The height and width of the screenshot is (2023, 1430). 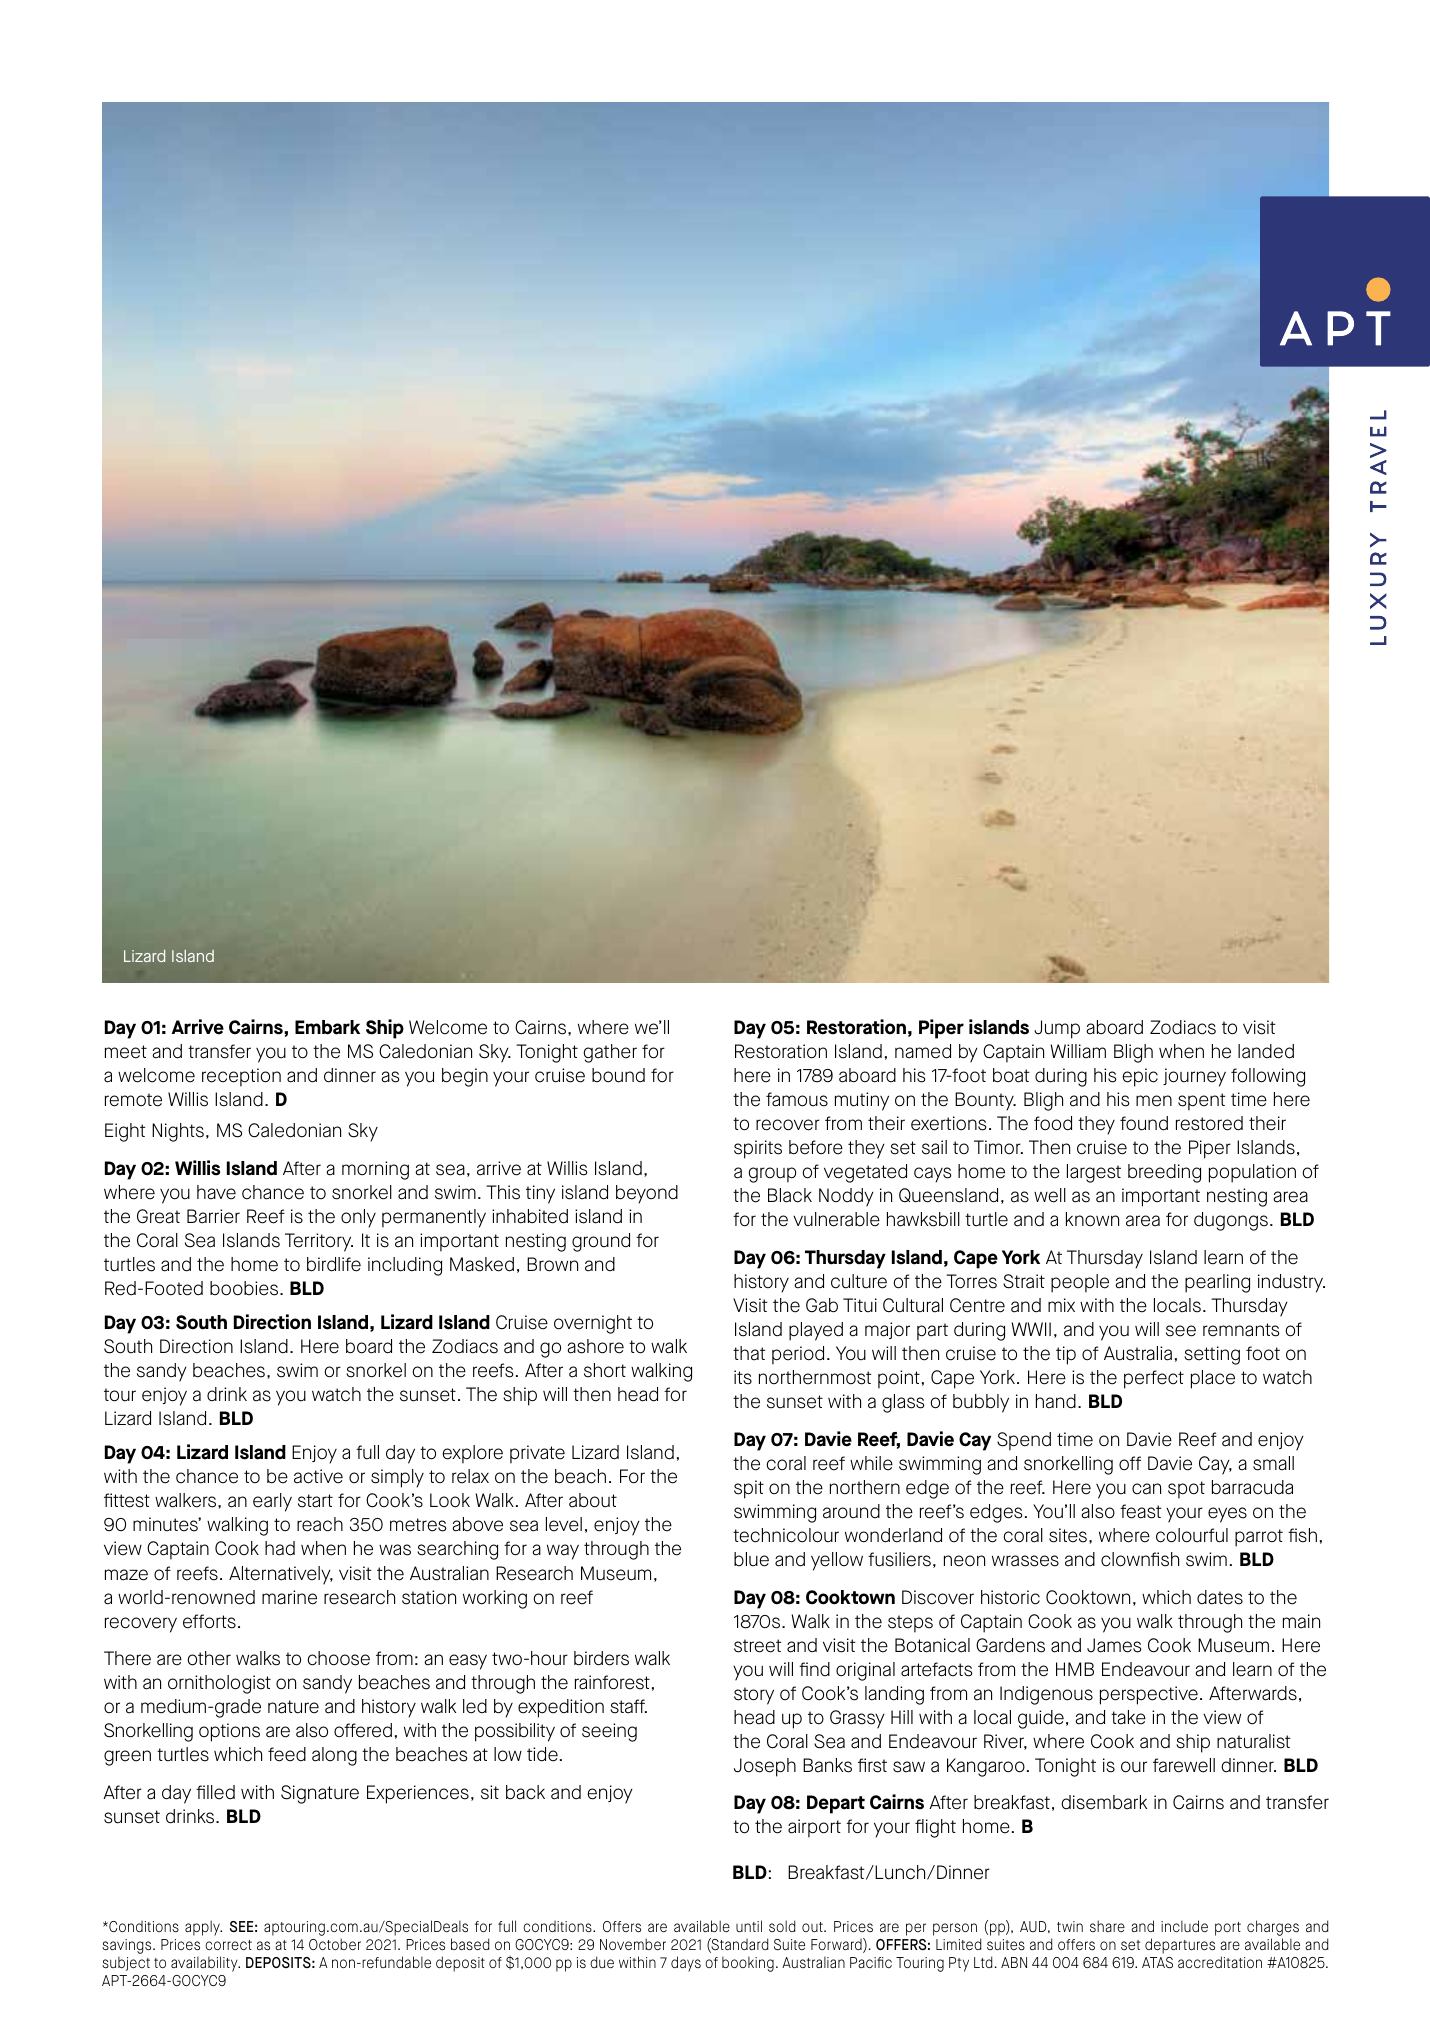 What do you see at coordinates (228, 1945) in the screenshot?
I see `correct` at bounding box center [228, 1945].
